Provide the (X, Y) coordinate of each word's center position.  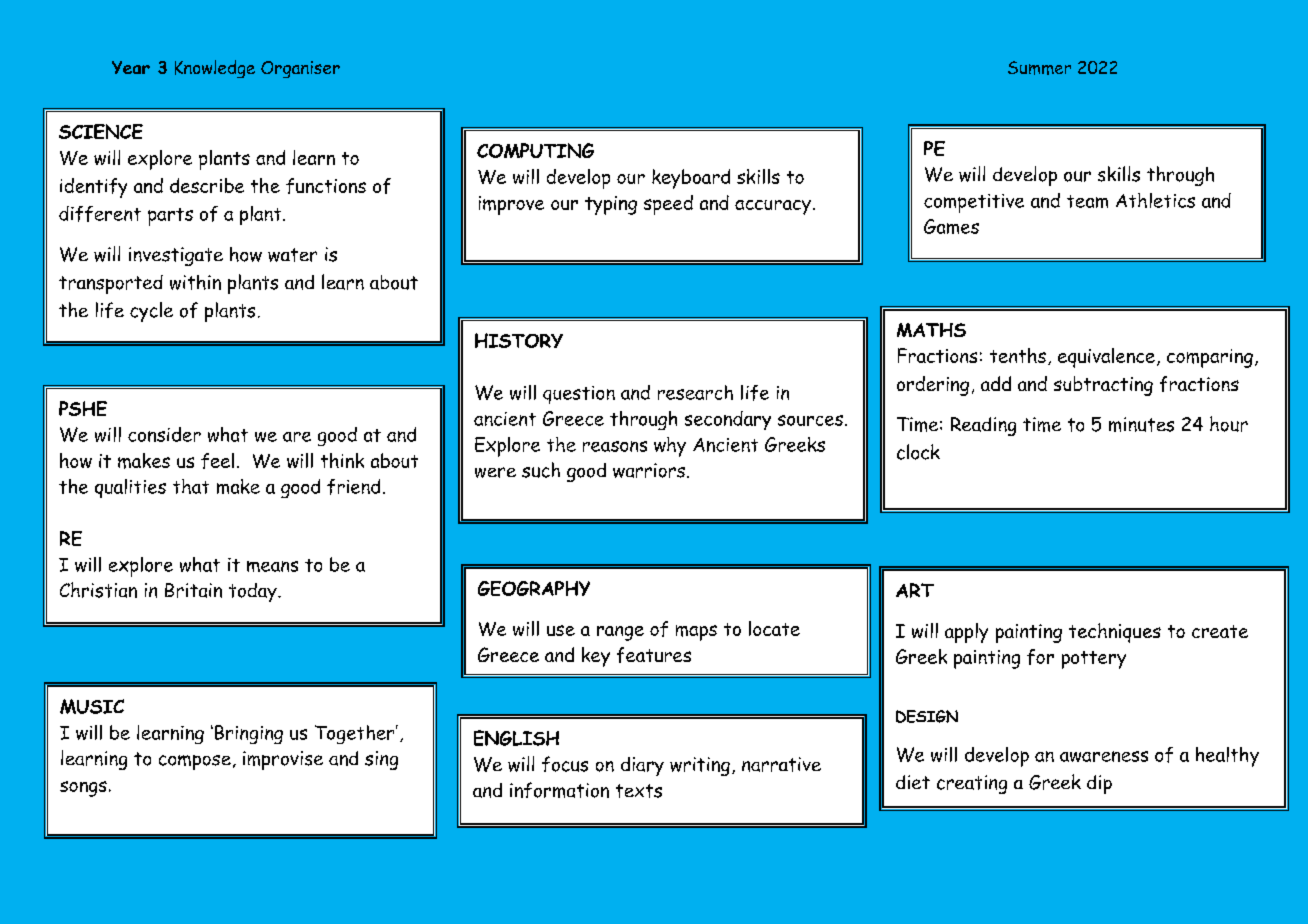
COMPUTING (535, 150)
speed (668, 205)
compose (195, 762)
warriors (649, 470)
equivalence (1106, 358)
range (620, 633)
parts (170, 217)
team (1087, 201)
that (191, 486)
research (695, 392)
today (254, 592)
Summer (1039, 68)
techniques (1115, 633)
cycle (151, 312)
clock (918, 452)
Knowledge (215, 69)
